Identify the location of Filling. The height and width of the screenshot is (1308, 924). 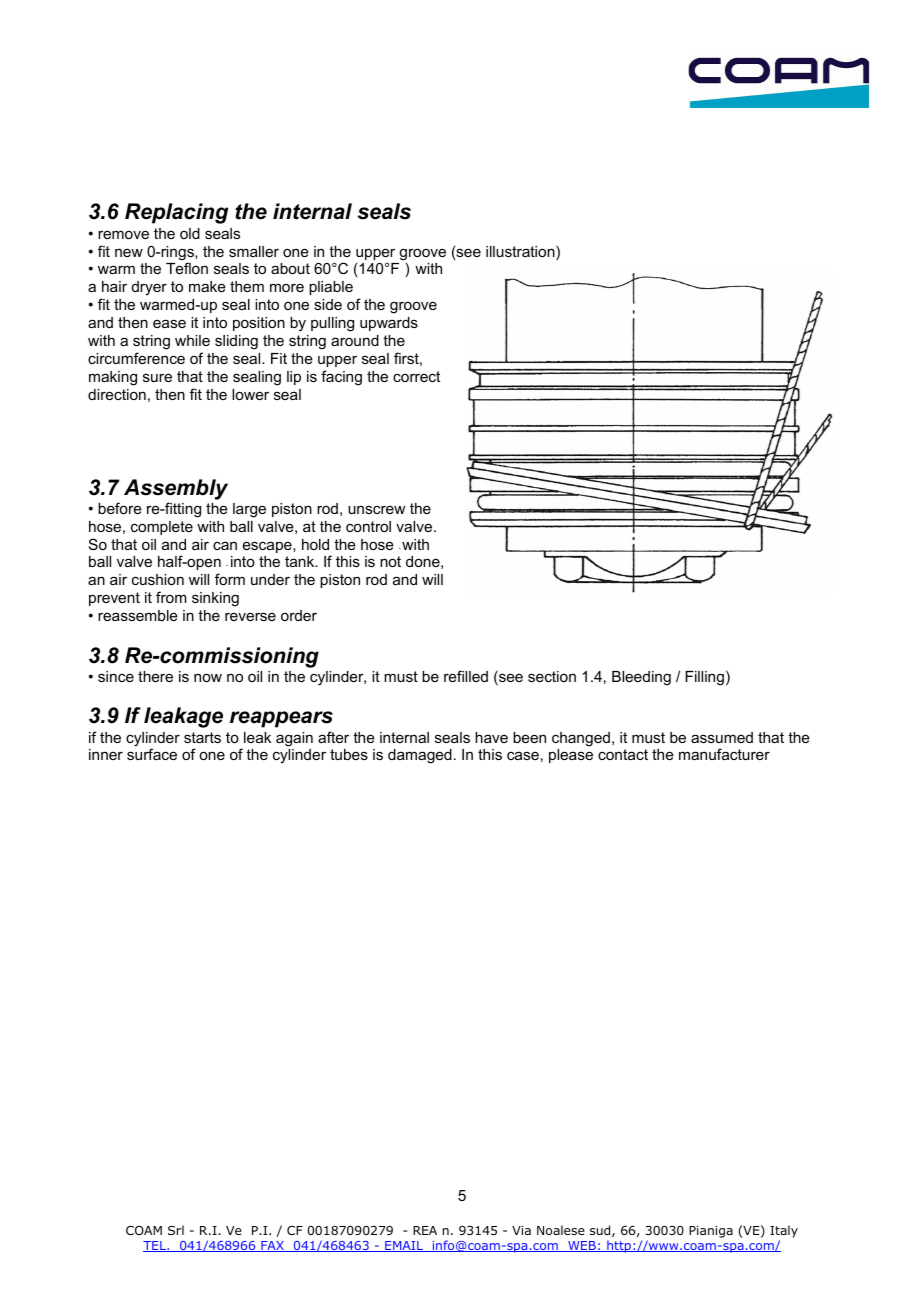
(704, 678).
